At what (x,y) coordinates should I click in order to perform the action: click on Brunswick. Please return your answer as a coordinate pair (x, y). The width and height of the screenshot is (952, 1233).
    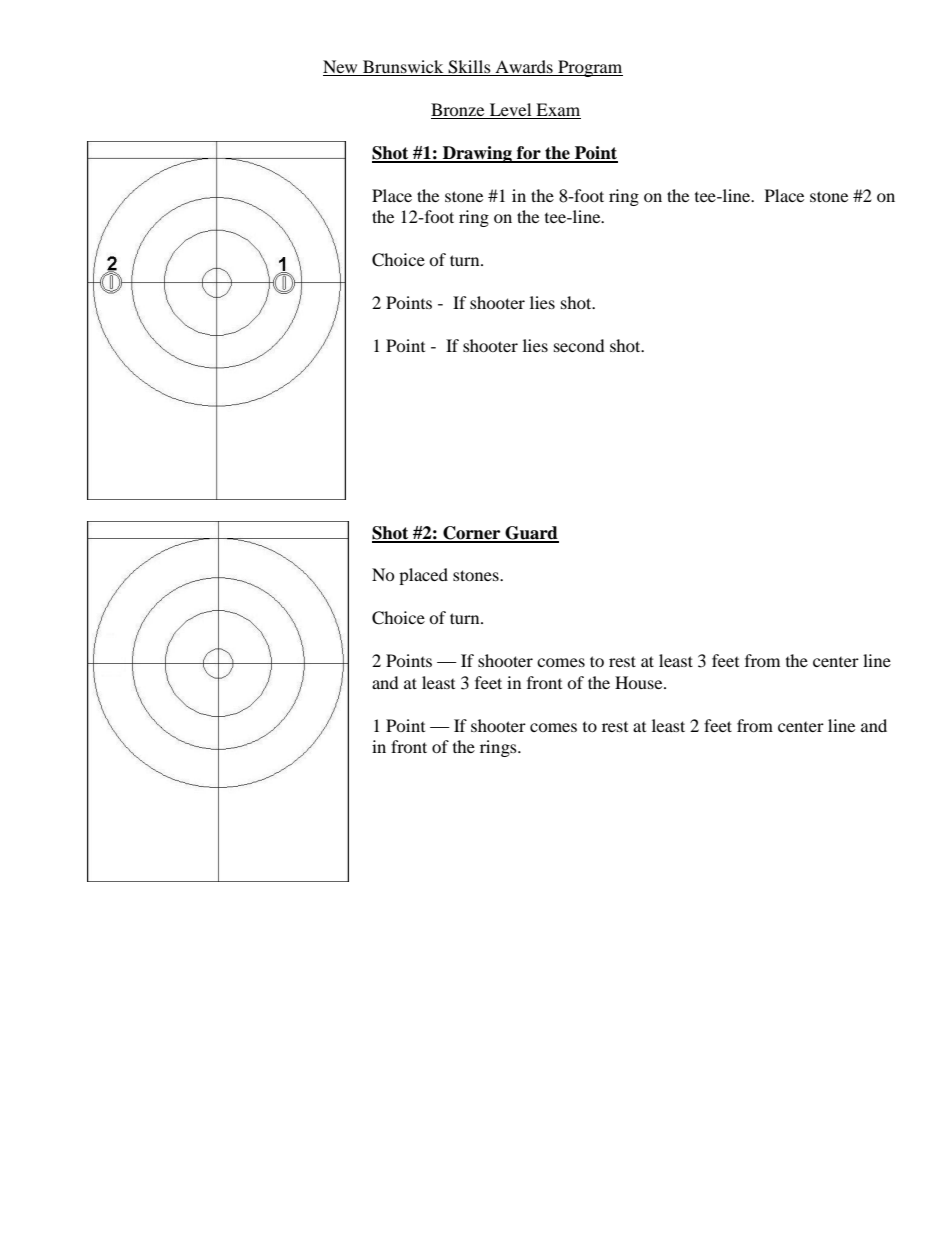
    Looking at the image, I should click on (403, 68).
